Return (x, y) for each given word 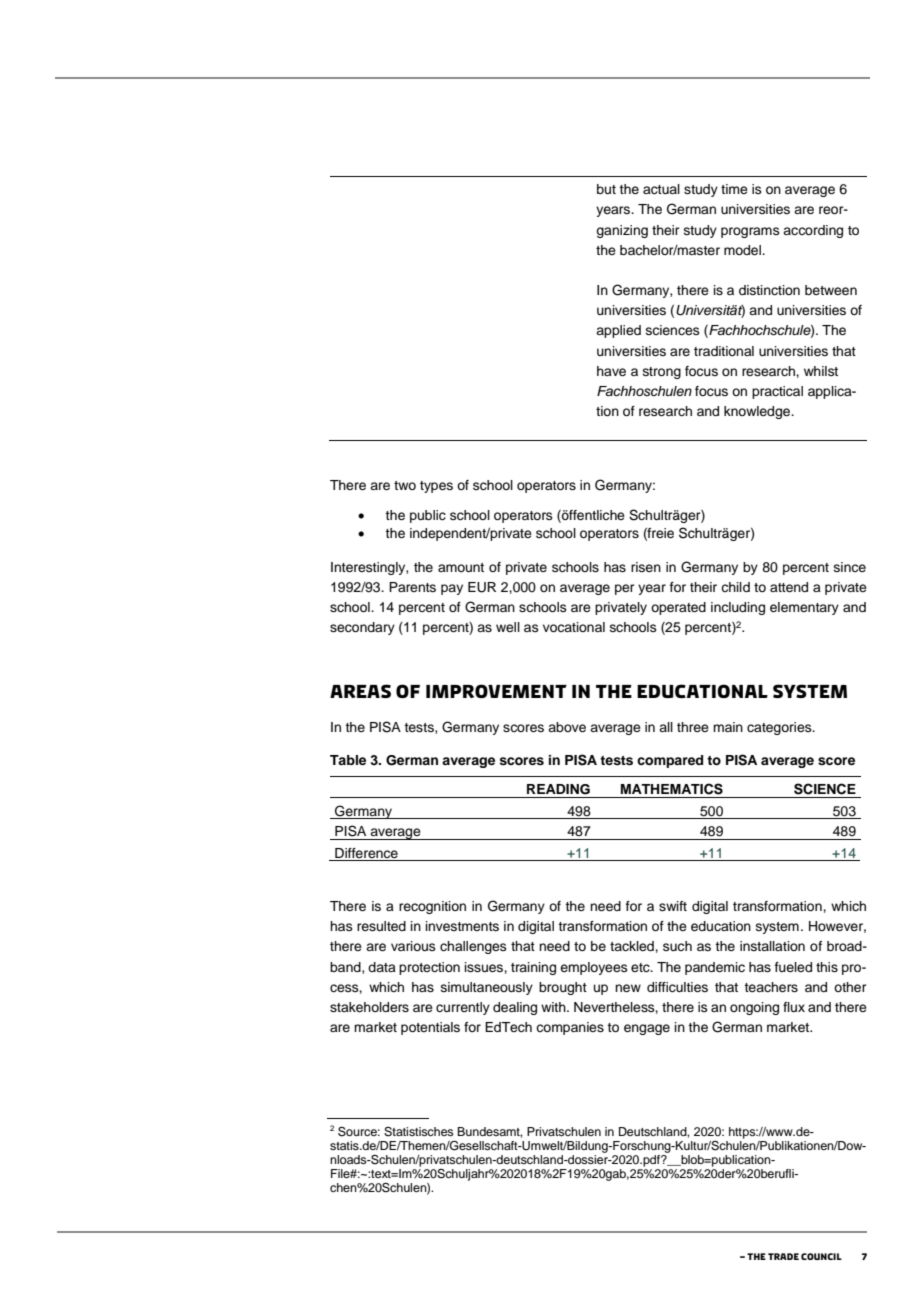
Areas (360, 691)
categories (780, 728)
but (606, 189)
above (567, 727)
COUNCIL (821, 1256)
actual (661, 189)
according (813, 231)
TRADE (783, 1256)
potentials (430, 1028)
